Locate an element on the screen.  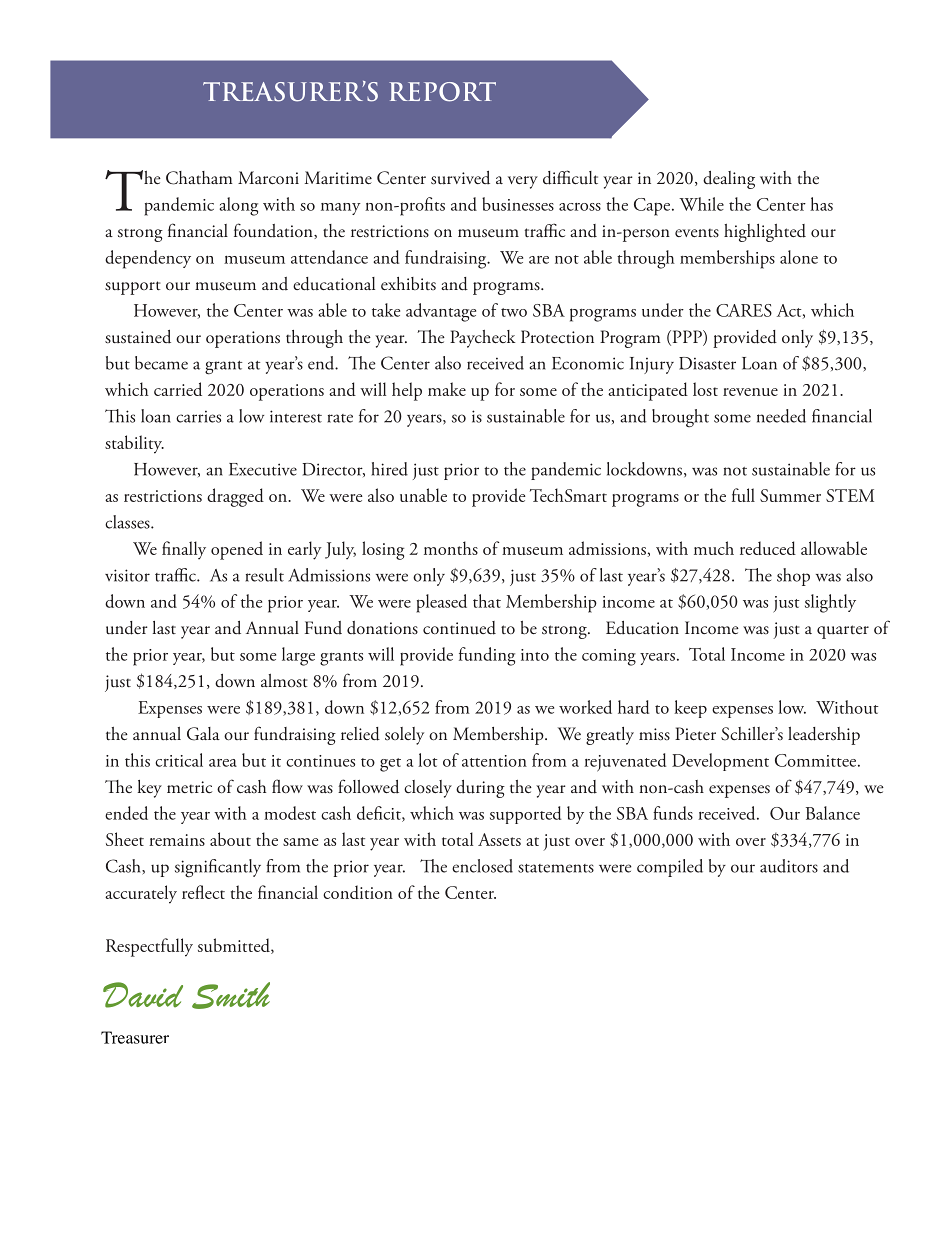
Chatham is located at coordinates (199, 178).
